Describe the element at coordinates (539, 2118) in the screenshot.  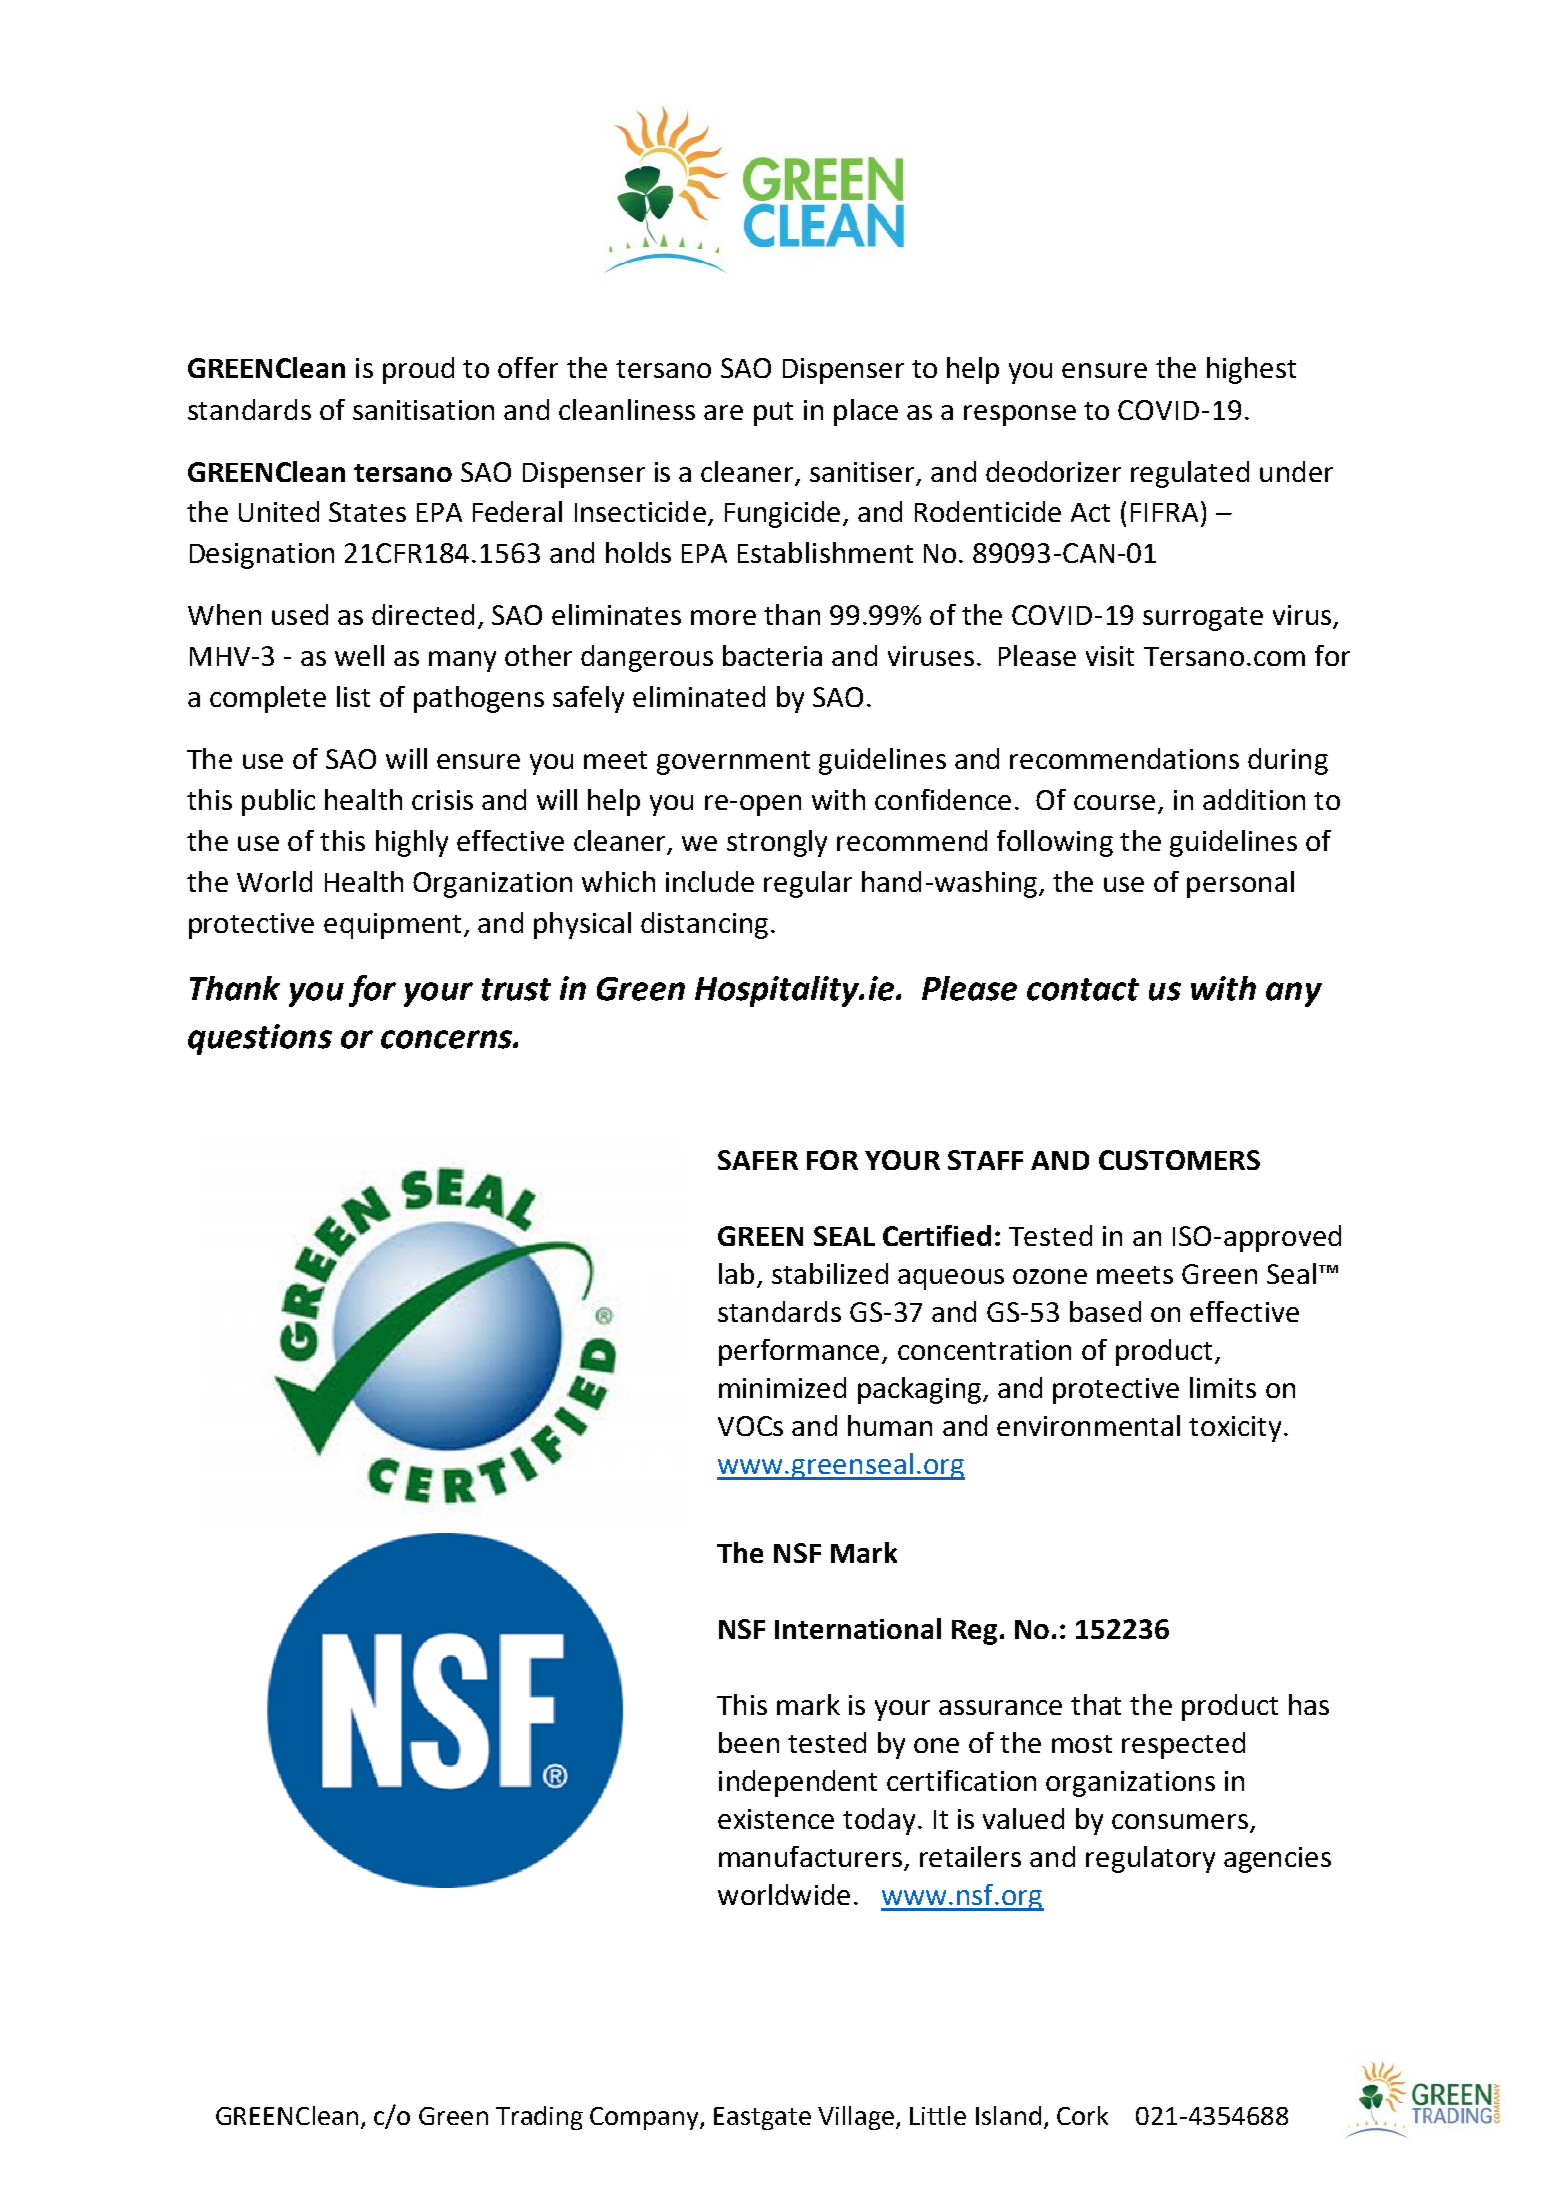
I see `Trading` at that location.
